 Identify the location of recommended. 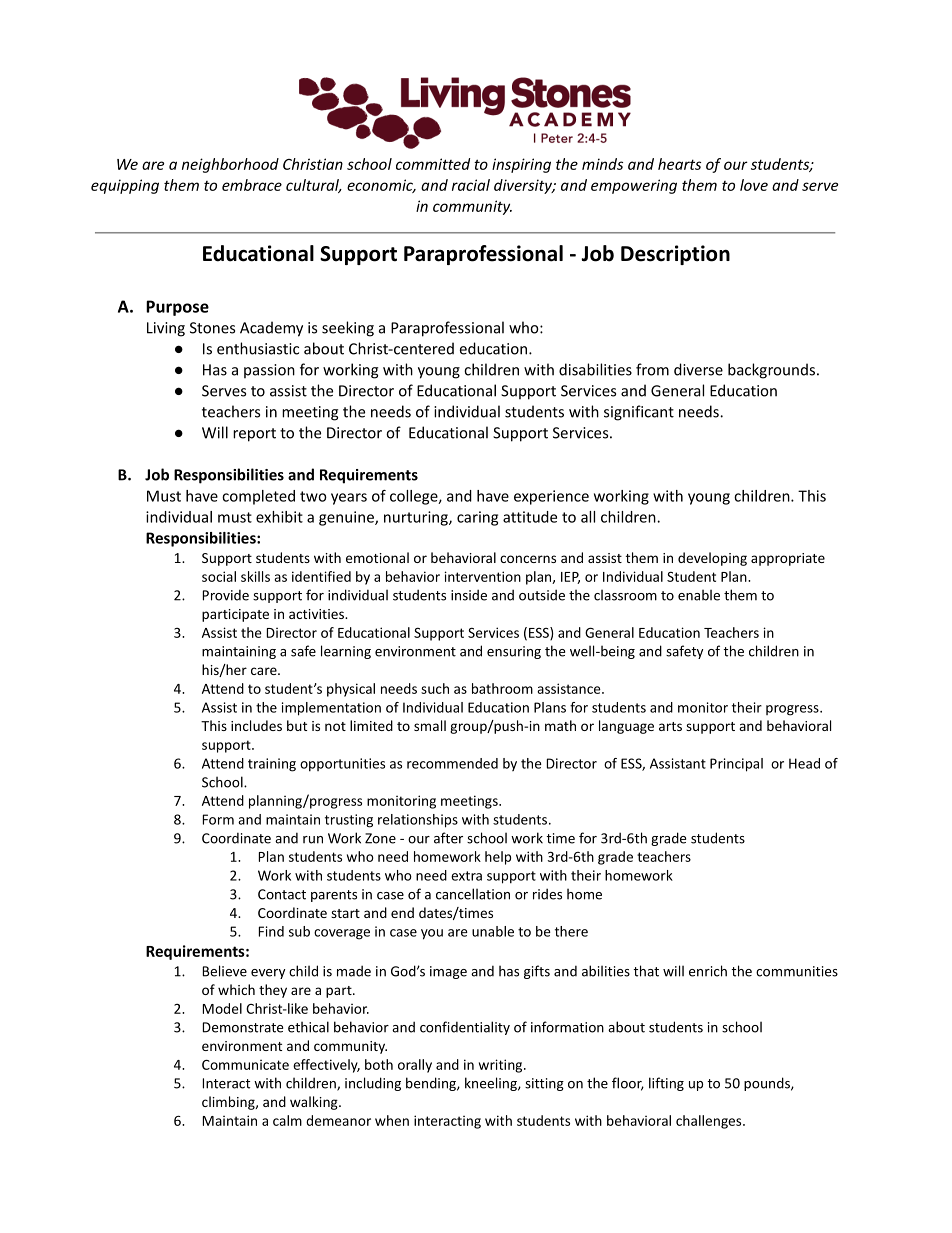
(452, 763).
